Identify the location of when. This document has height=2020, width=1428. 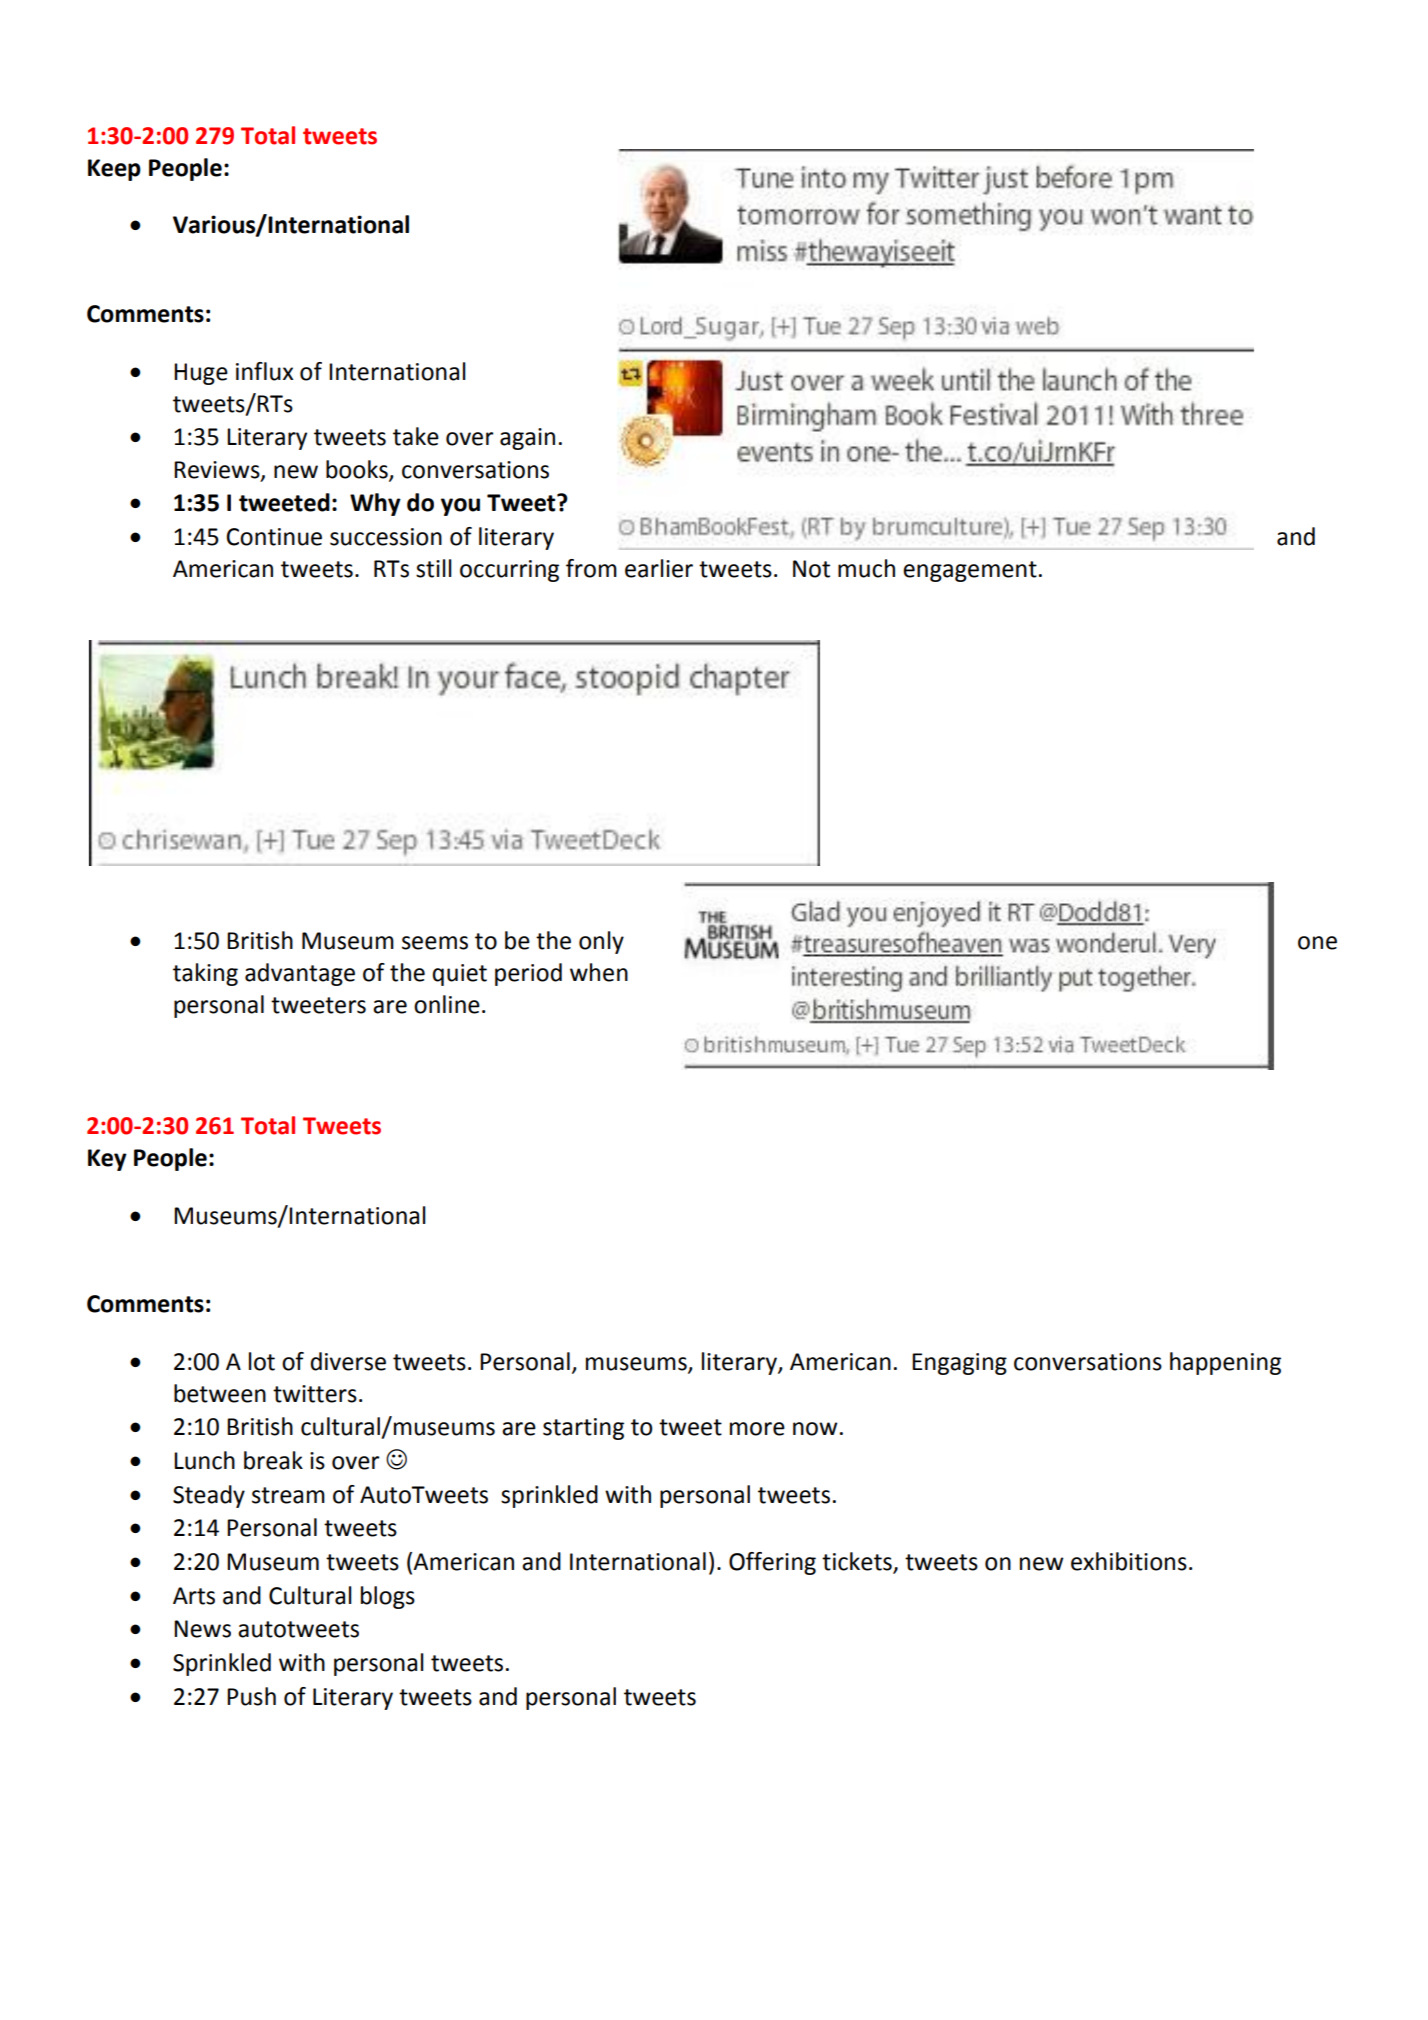
(599, 972).
